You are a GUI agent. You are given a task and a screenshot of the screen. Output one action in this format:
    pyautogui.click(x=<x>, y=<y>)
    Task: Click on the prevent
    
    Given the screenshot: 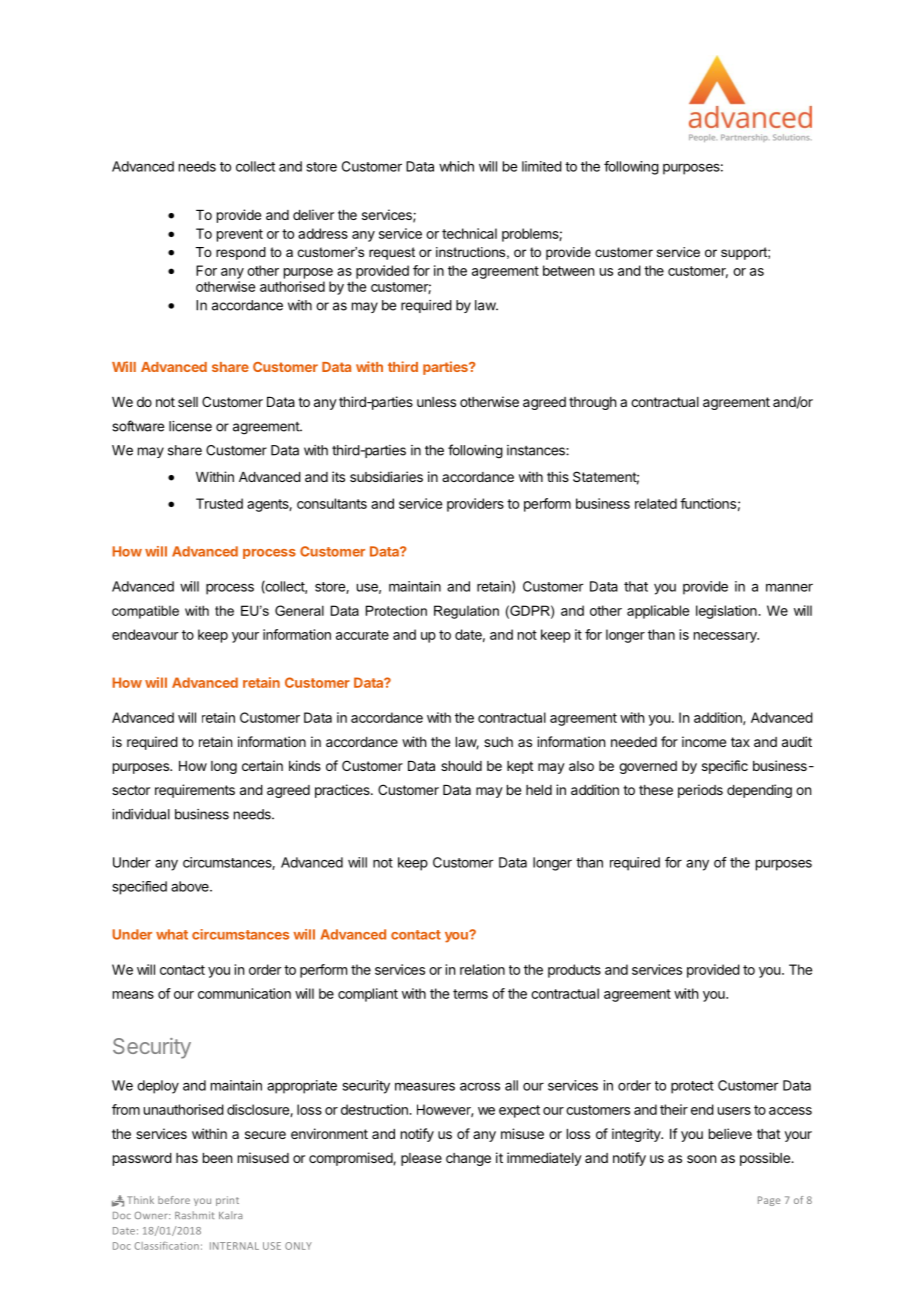 What is the action you would take?
    pyautogui.click(x=240, y=235)
